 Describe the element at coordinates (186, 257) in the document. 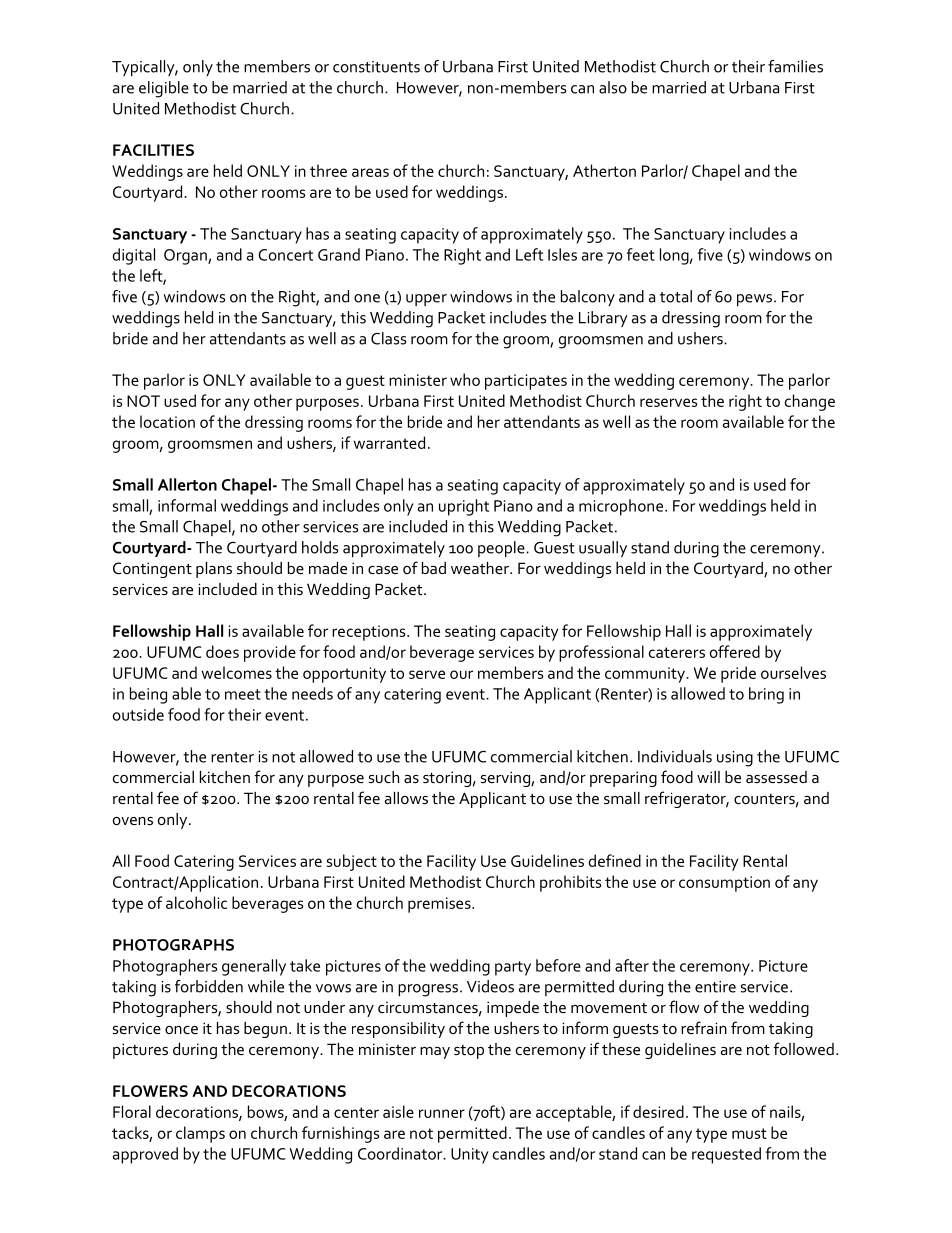

I see `Organ` at that location.
